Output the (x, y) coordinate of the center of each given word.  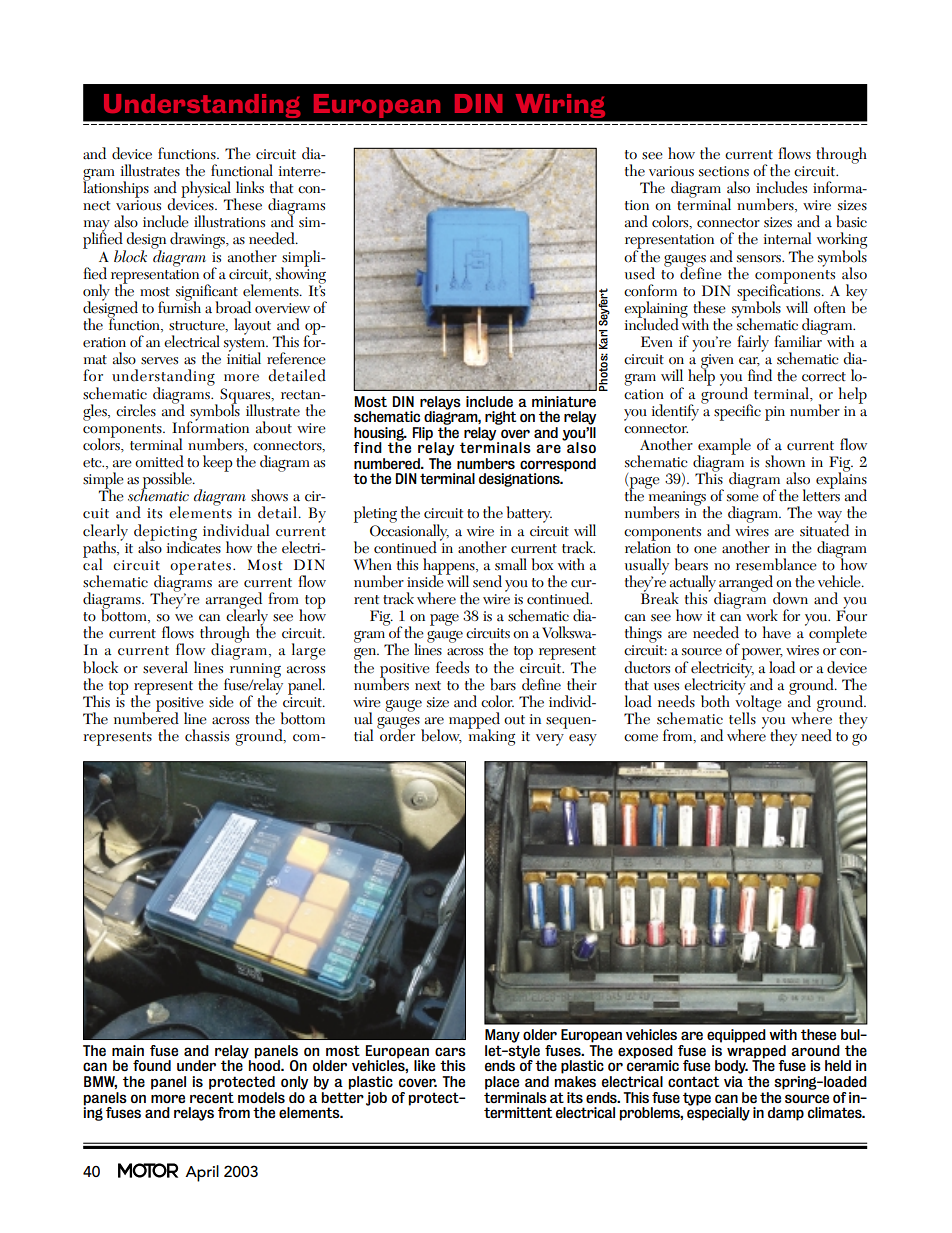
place (502, 1083)
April (202, 1173)
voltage (758, 703)
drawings (199, 240)
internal (787, 238)
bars (503, 684)
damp (786, 1114)
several (165, 667)
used (640, 273)
